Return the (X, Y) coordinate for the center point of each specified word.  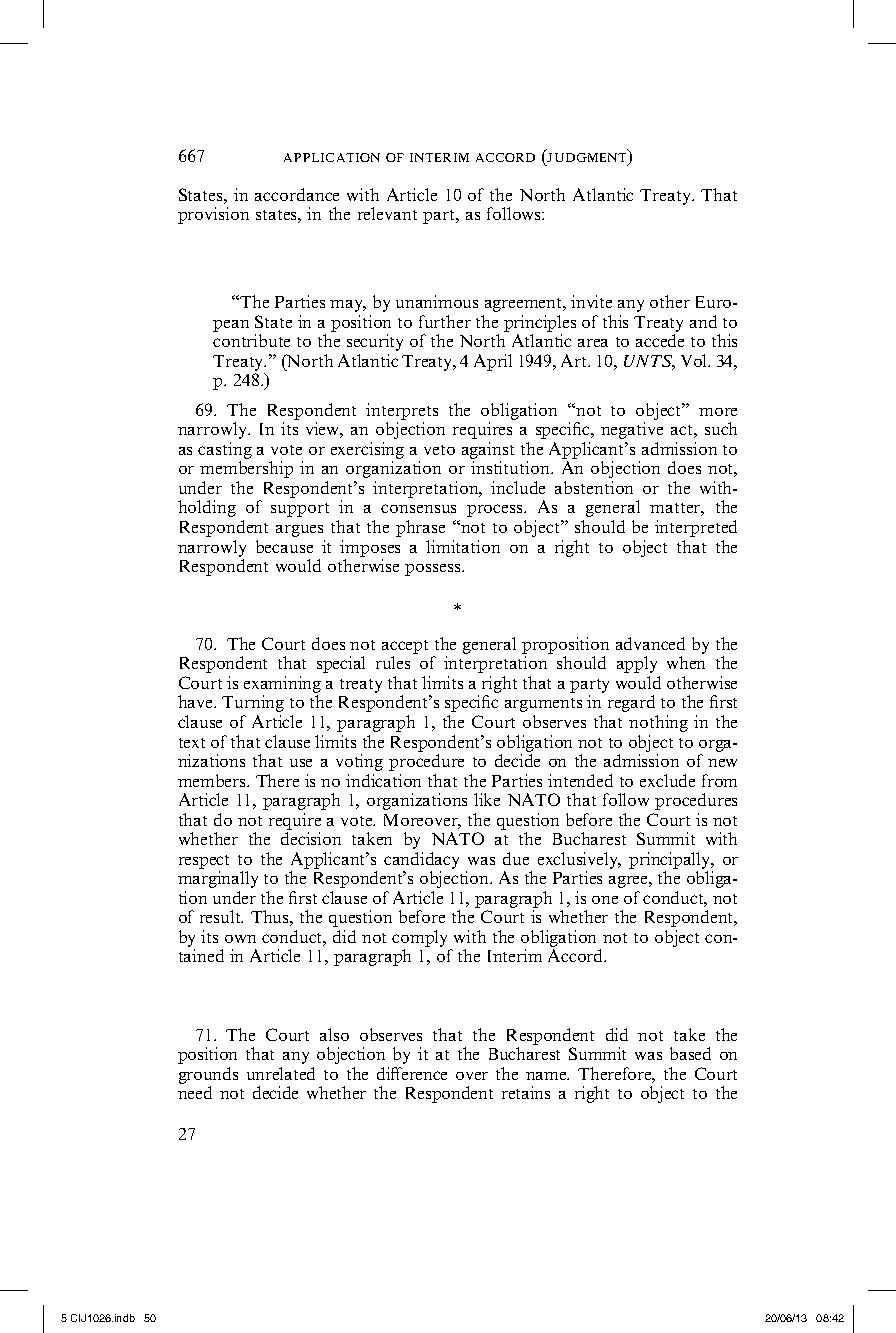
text (192, 743)
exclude (667, 780)
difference (412, 1073)
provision (213, 215)
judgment (588, 158)
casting (225, 452)
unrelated (281, 1073)
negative (632, 430)
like (487, 799)
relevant (387, 213)
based (690, 1053)
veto (439, 450)
